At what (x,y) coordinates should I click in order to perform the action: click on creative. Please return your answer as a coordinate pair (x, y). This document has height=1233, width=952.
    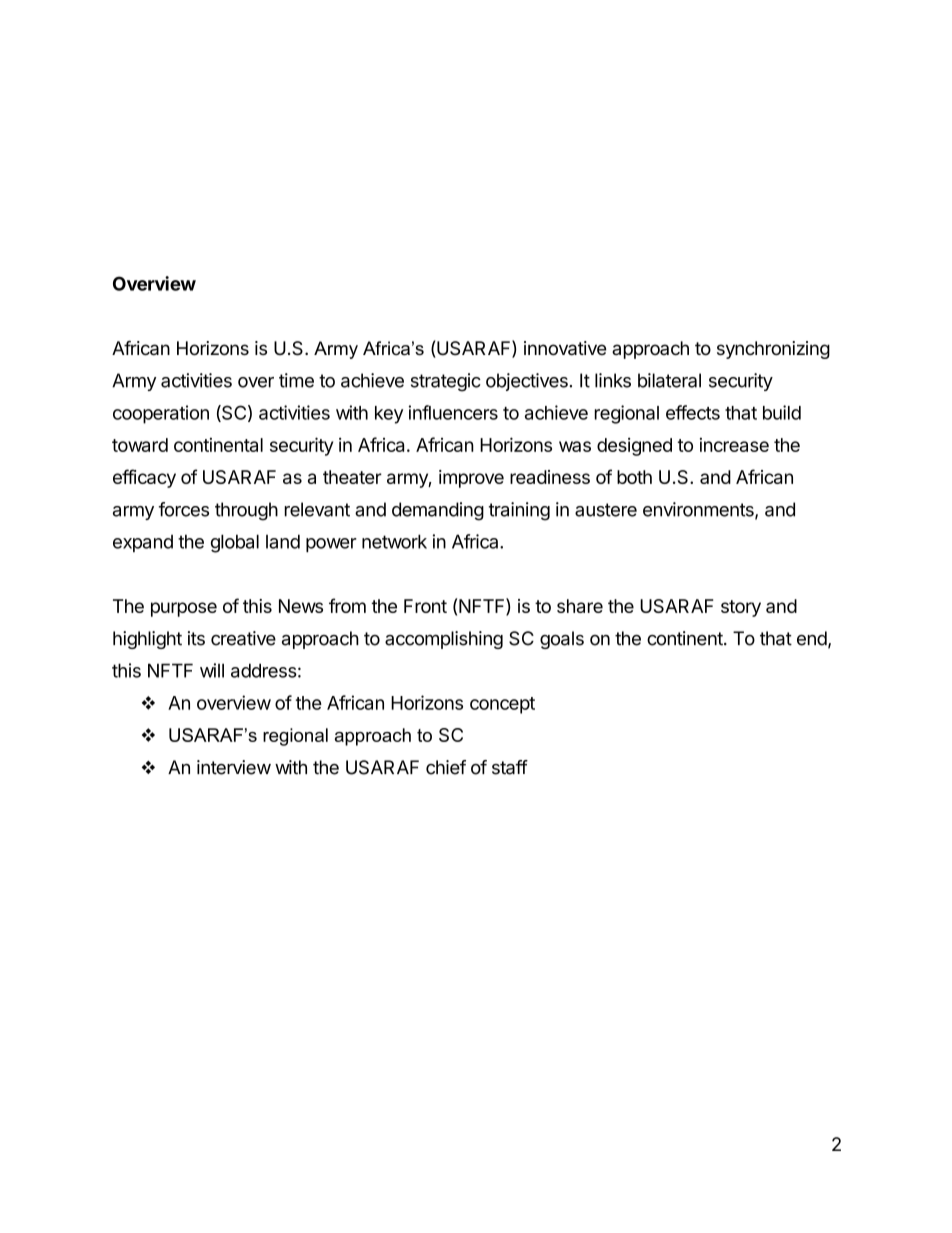
    Looking at the image, I should click on (243, 638).
